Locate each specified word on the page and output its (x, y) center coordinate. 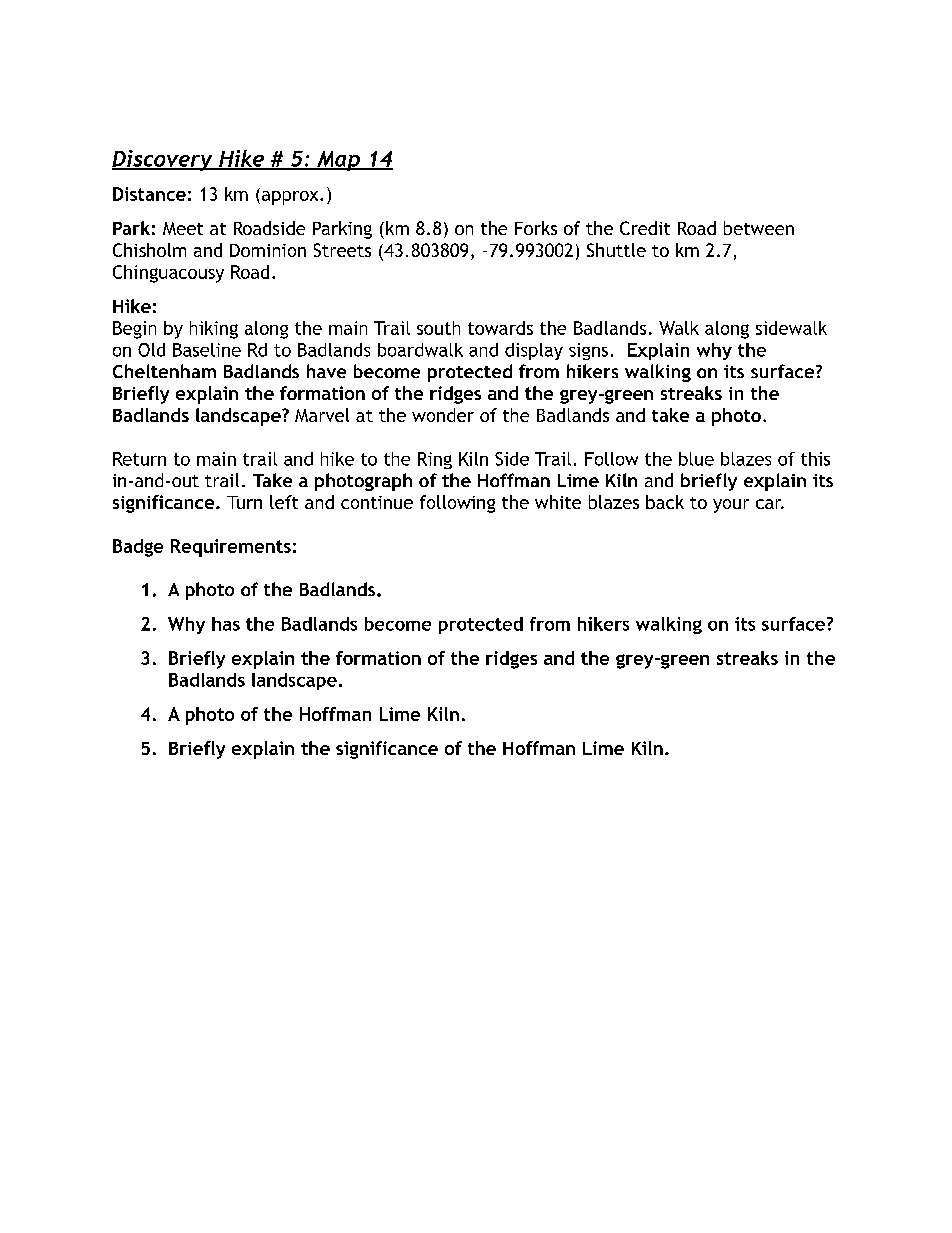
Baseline (207, 350)
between (759, 228)
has (226, 624)
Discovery (163, 160)
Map (338, 161)
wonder (443, 415)
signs (588, 351)
